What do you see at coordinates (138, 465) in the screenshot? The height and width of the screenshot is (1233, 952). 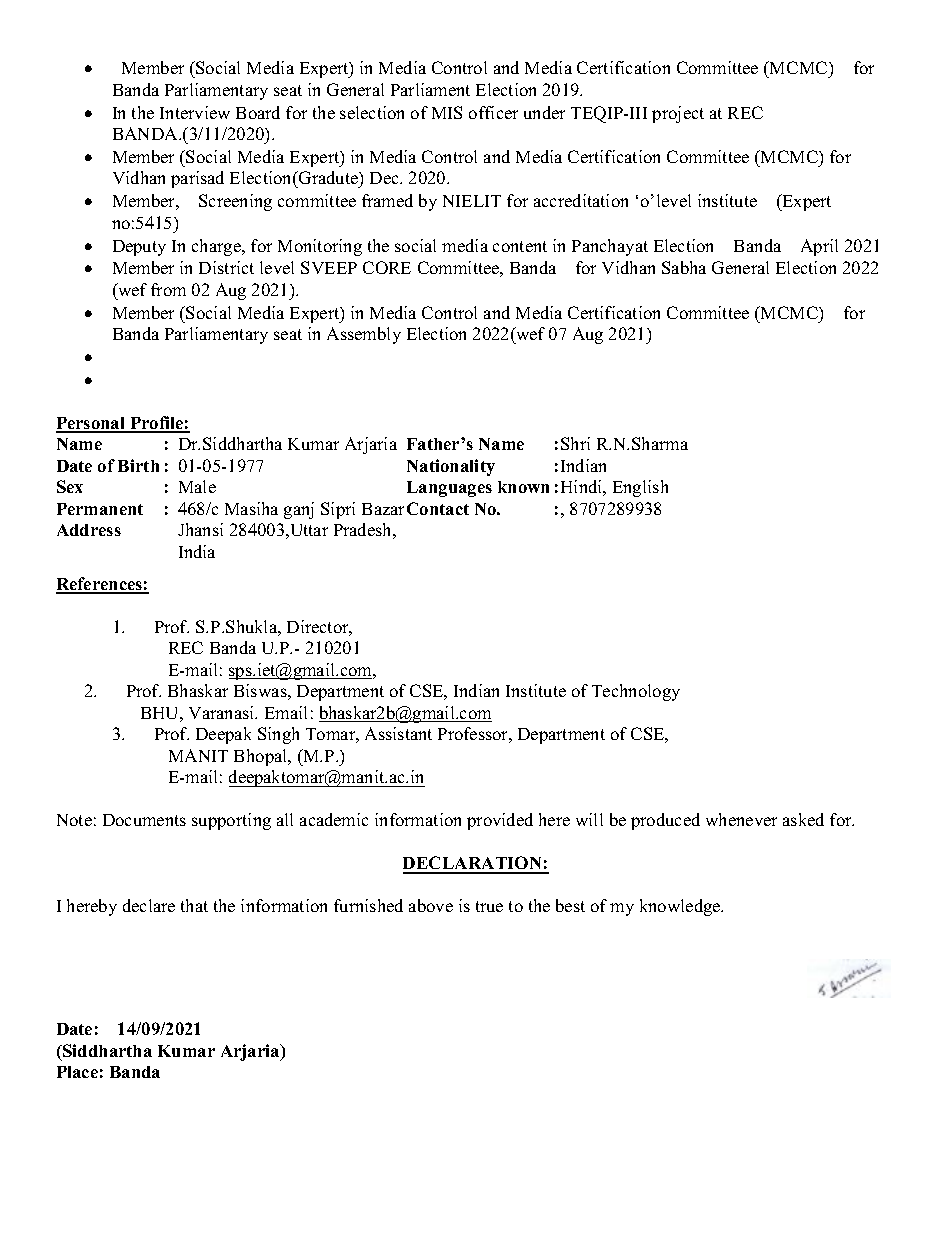 I see `Birth` at bounding box center [138, 465].
